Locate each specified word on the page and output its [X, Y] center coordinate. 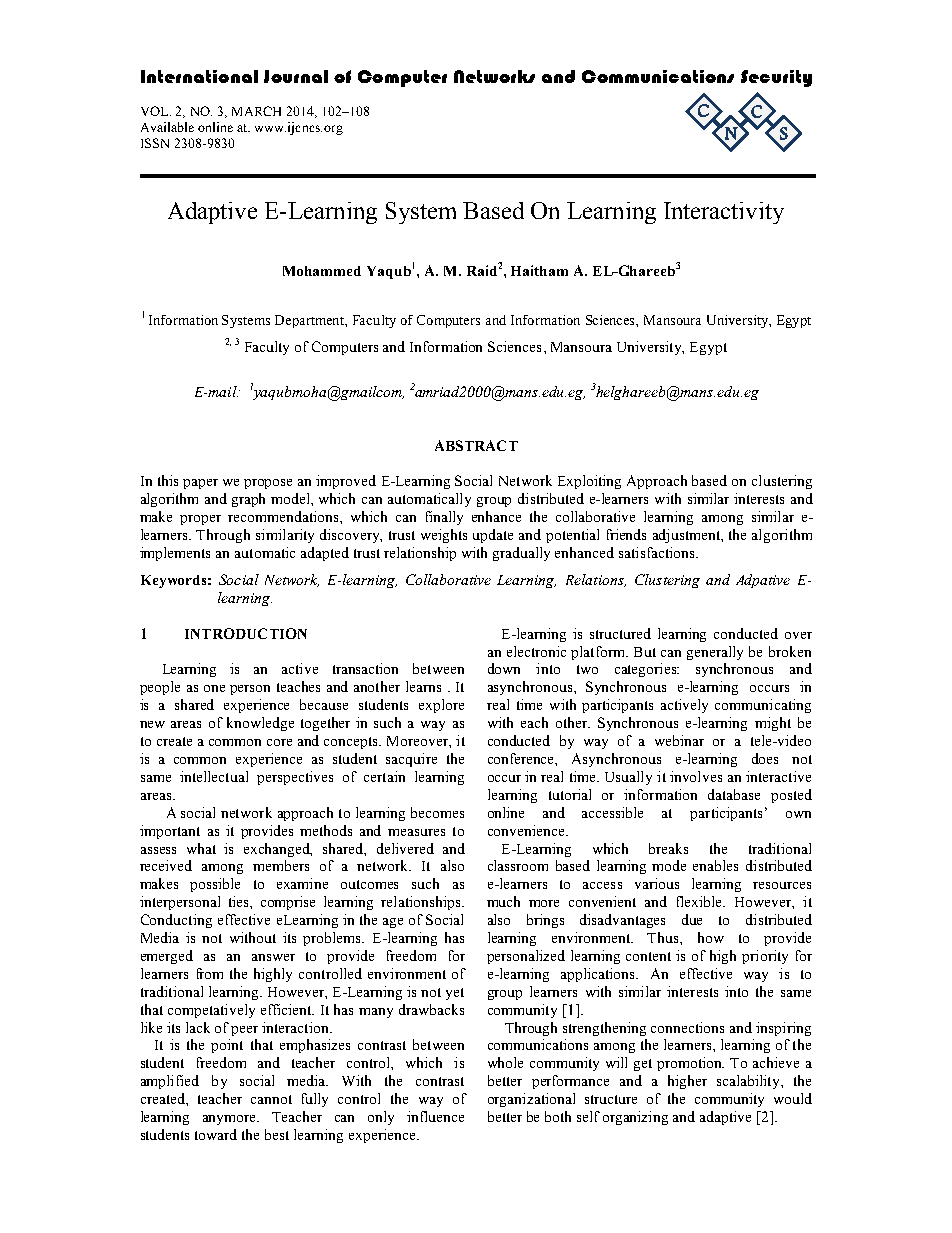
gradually [521, 554]
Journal [296, 76]
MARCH [256, 111]
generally [715, 653]
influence [435, 1116]
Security [776, 78]
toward [216, 1134]
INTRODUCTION [246, 633]
